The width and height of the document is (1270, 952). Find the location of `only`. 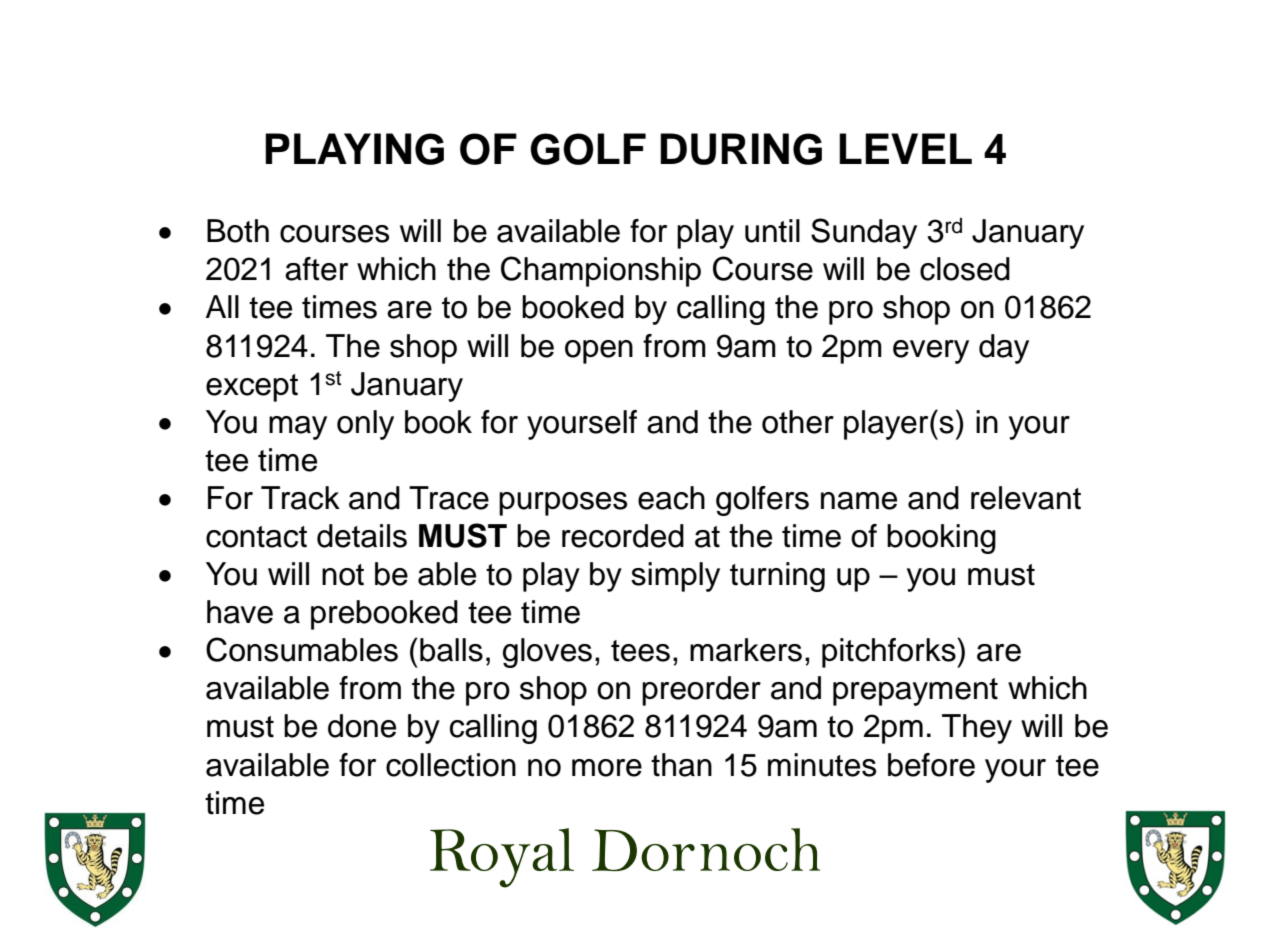

only is located at coordinates (365, 425).
